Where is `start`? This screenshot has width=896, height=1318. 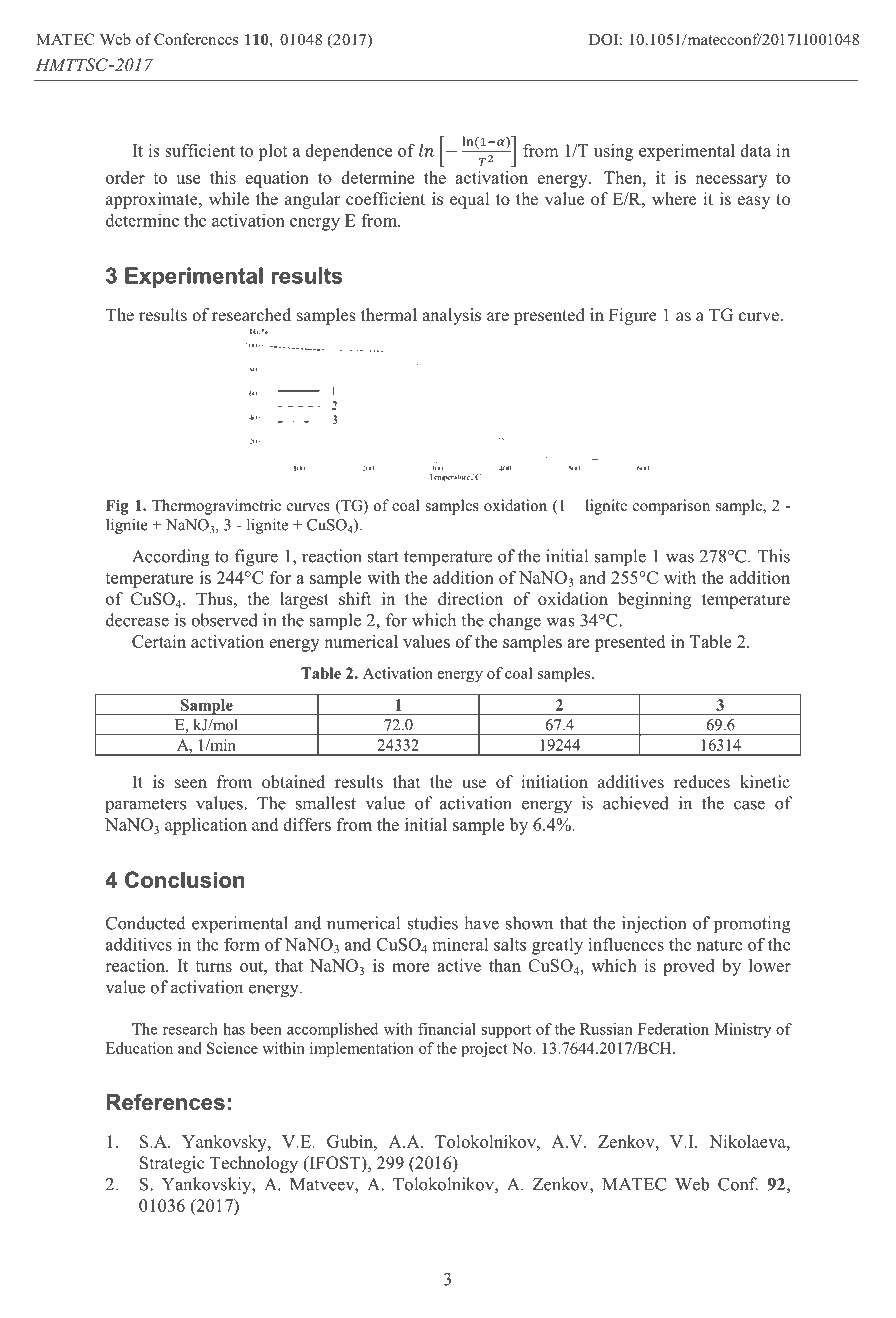 start is located at coordinates (383, 557).
